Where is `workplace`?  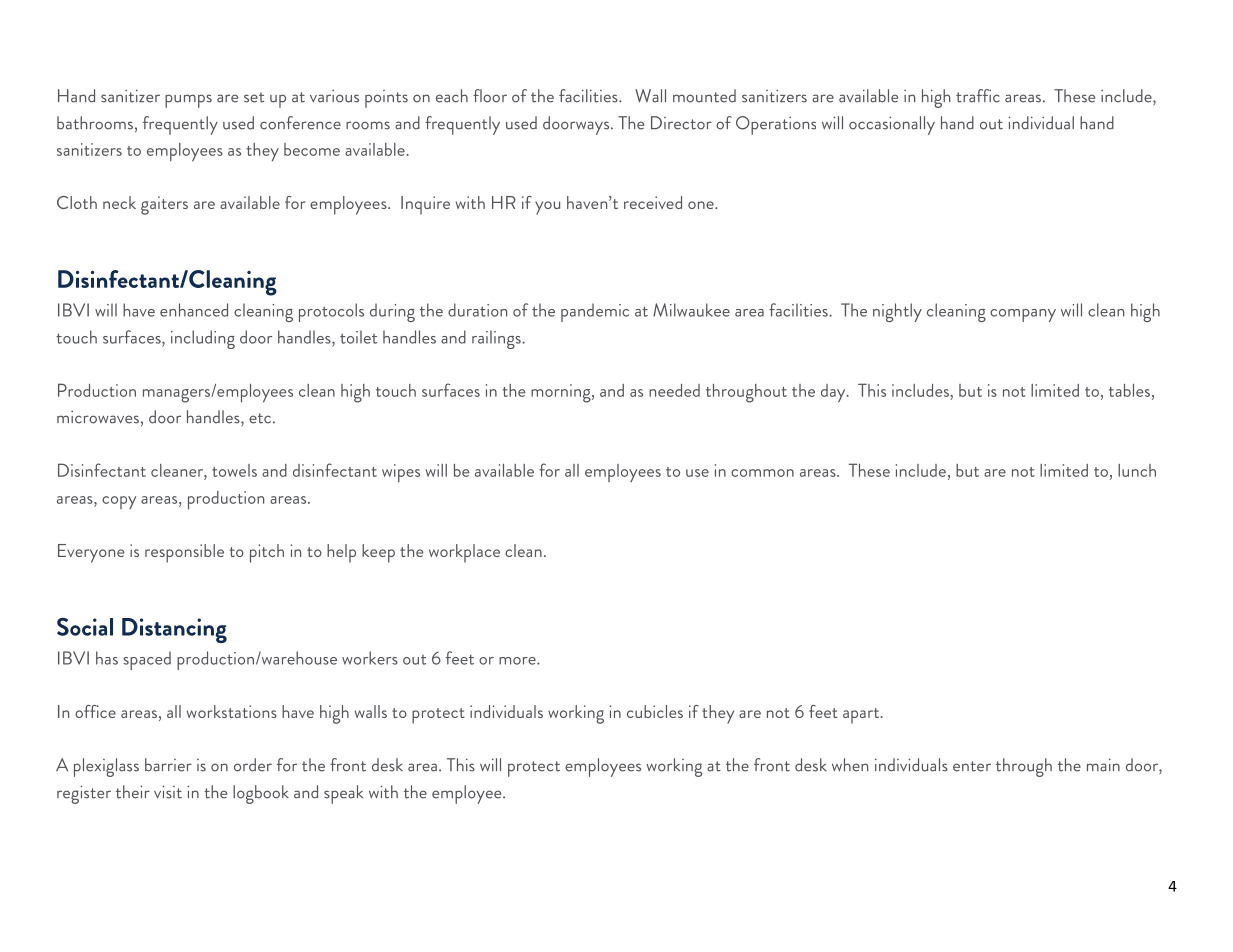
workplace is located at coordinates (464, 553).
